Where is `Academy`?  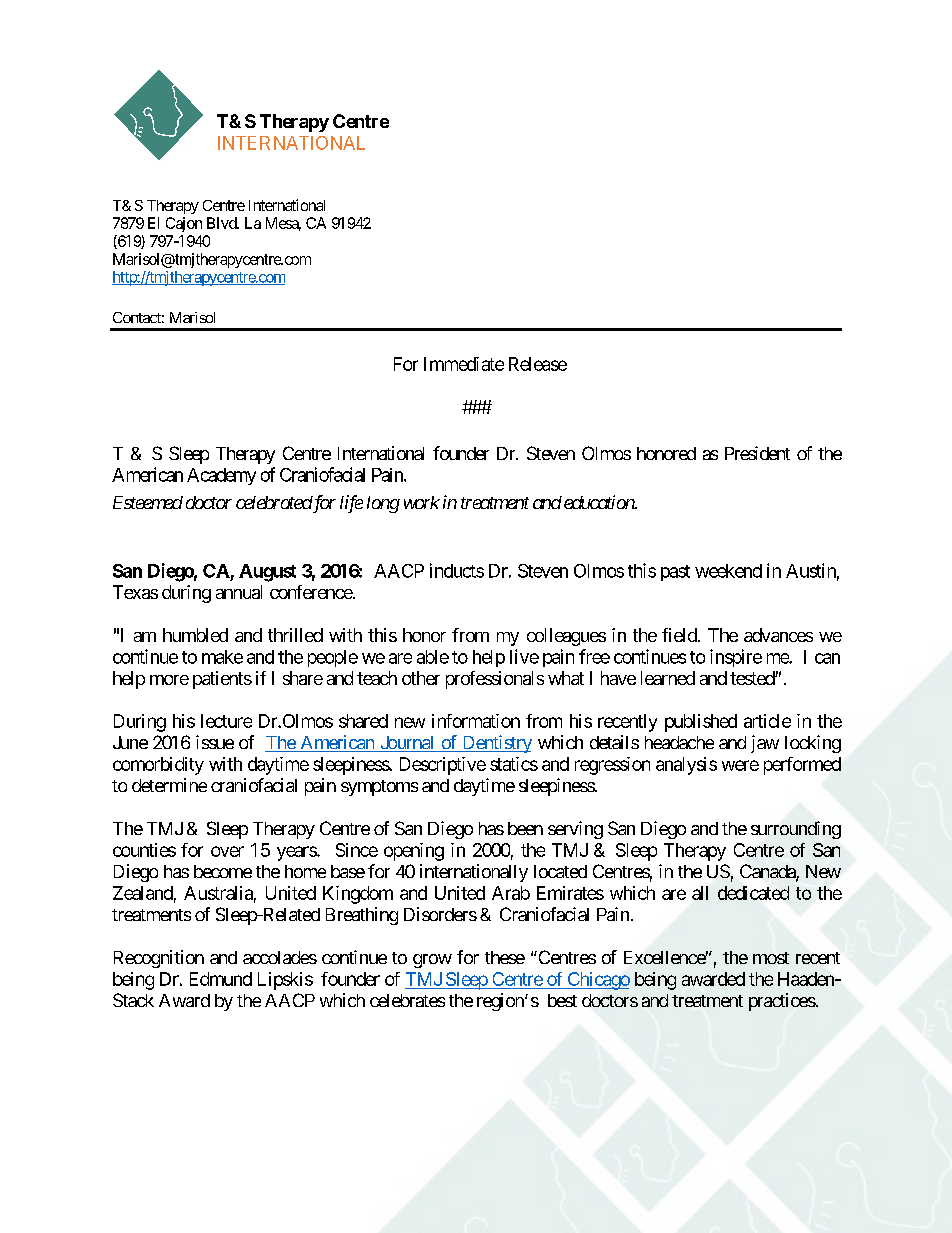
Academy is located at coordinates (221, 476).
